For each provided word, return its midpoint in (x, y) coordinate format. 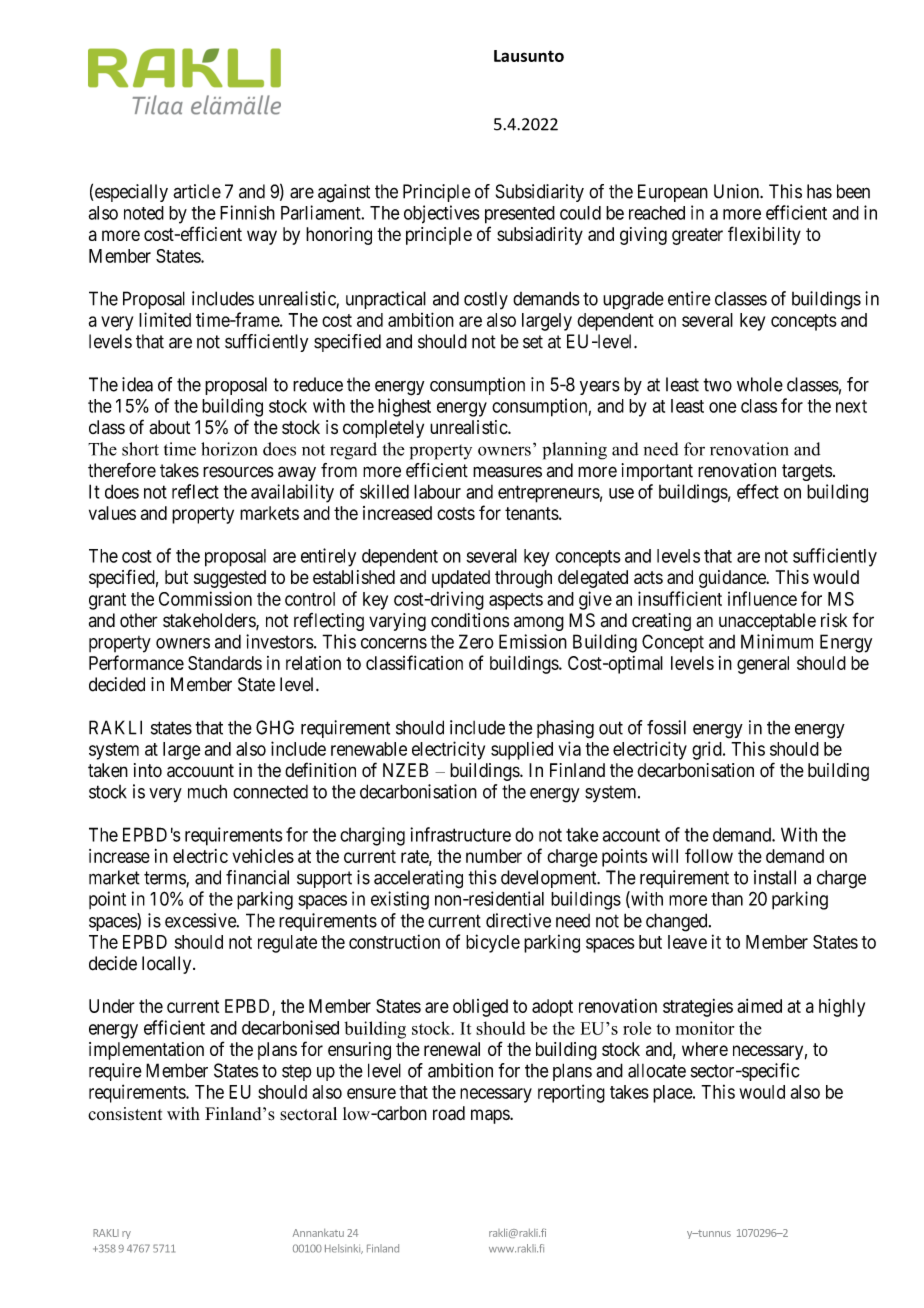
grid (708, 750)
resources (238, 472)
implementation (146, 1051)
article (197, 191)
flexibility (764, 235)
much (207, 791)
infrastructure (460, 834)
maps (491, 1116)
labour (437, 491)
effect (758, 491)
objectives (442, 214)
